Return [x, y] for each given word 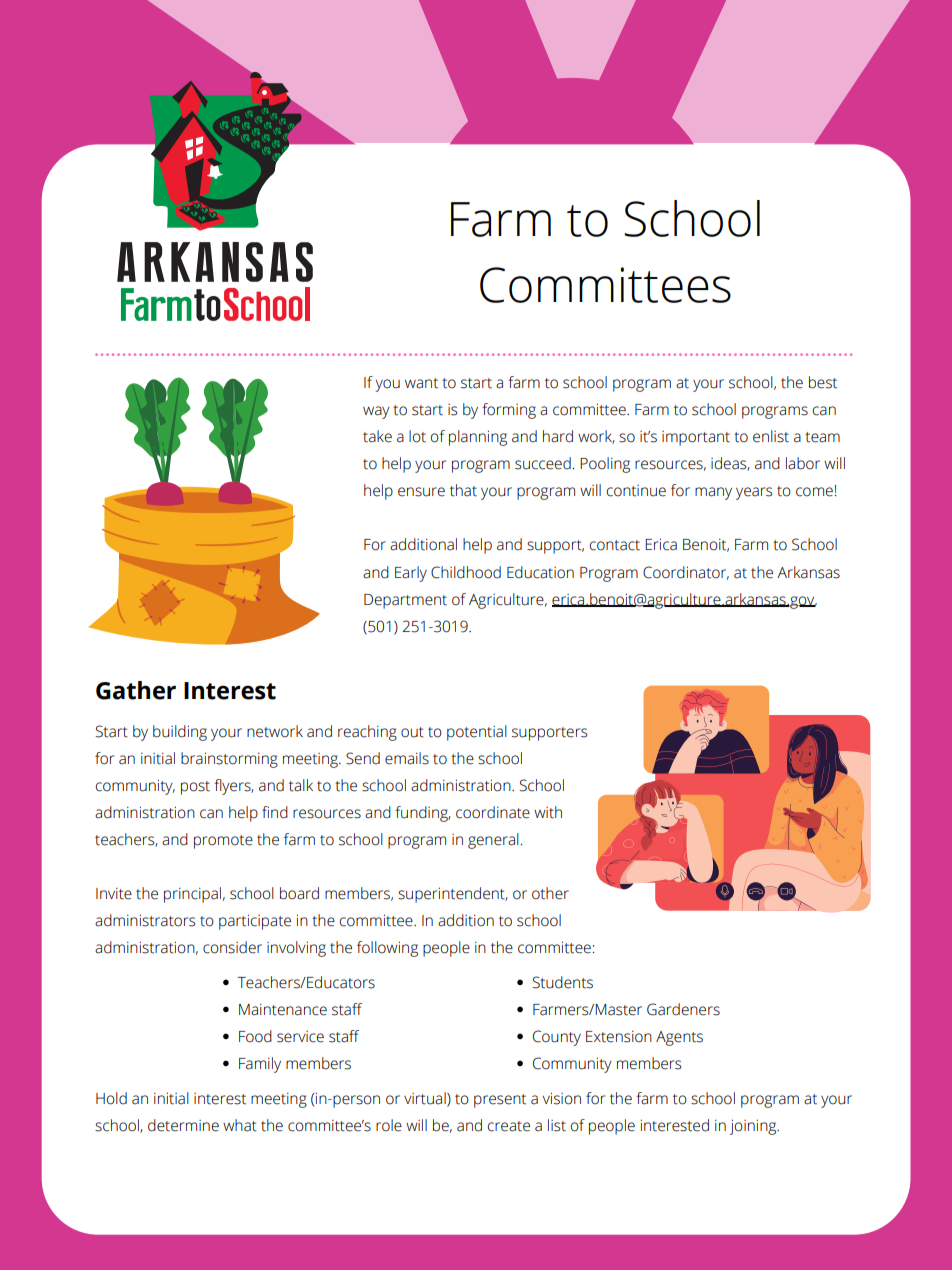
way [376, 412]
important [696, 438]
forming [509, 411]
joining [754, 1127]
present [500, 1101]
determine [183, 1125]
